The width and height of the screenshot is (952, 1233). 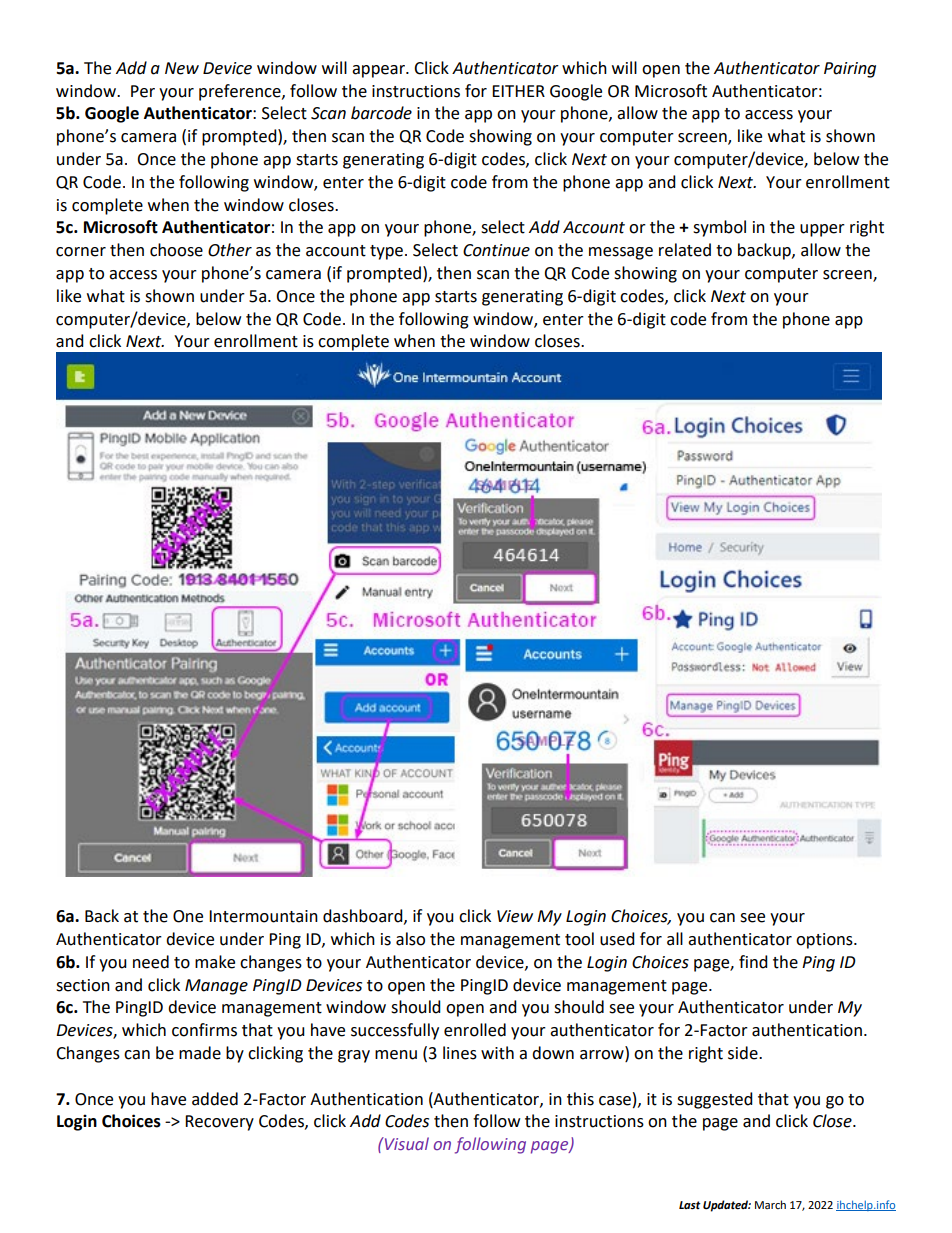 I want to click on related, so click(x=685, y=250).
